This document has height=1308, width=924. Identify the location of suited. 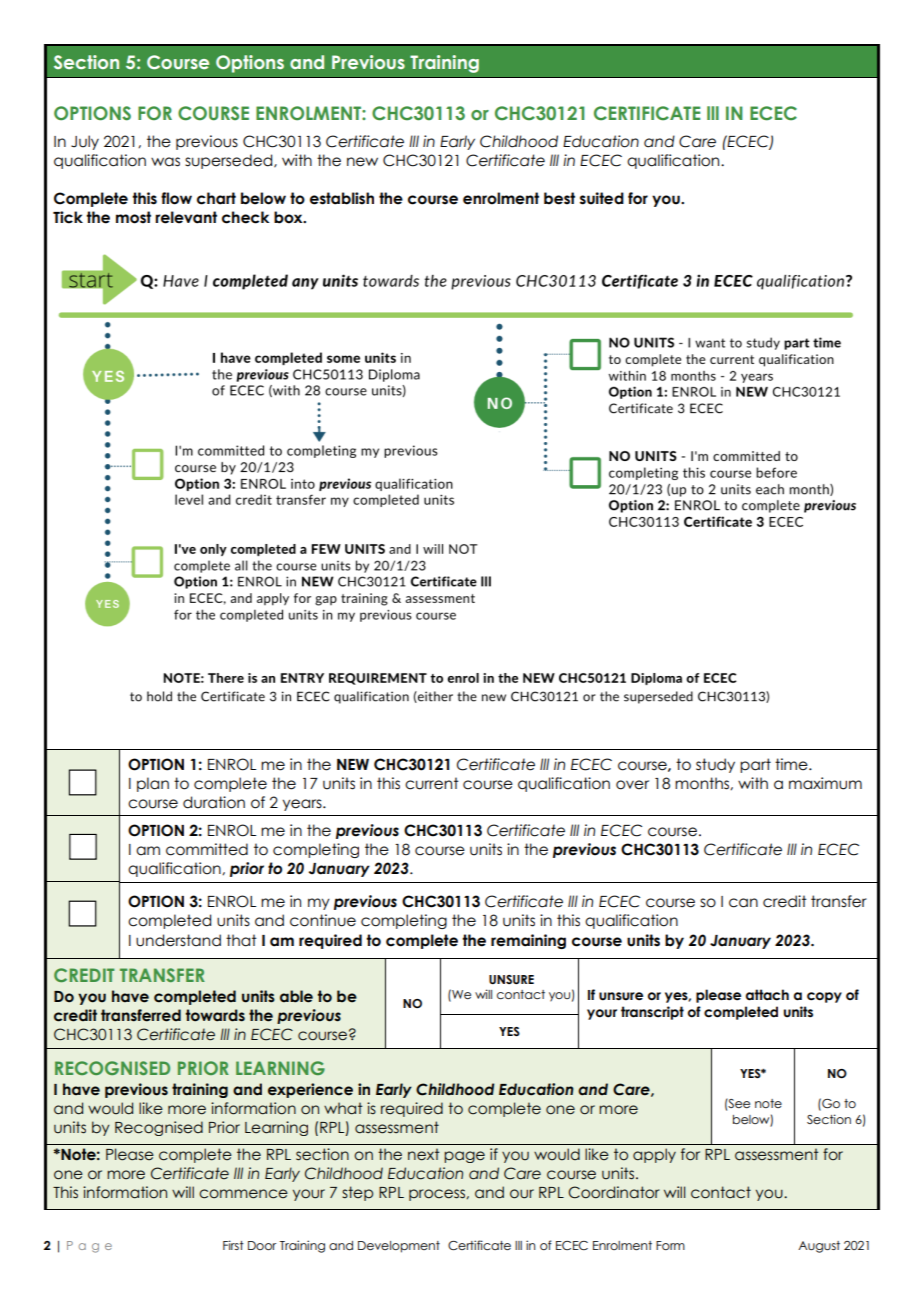
(602, 198).
